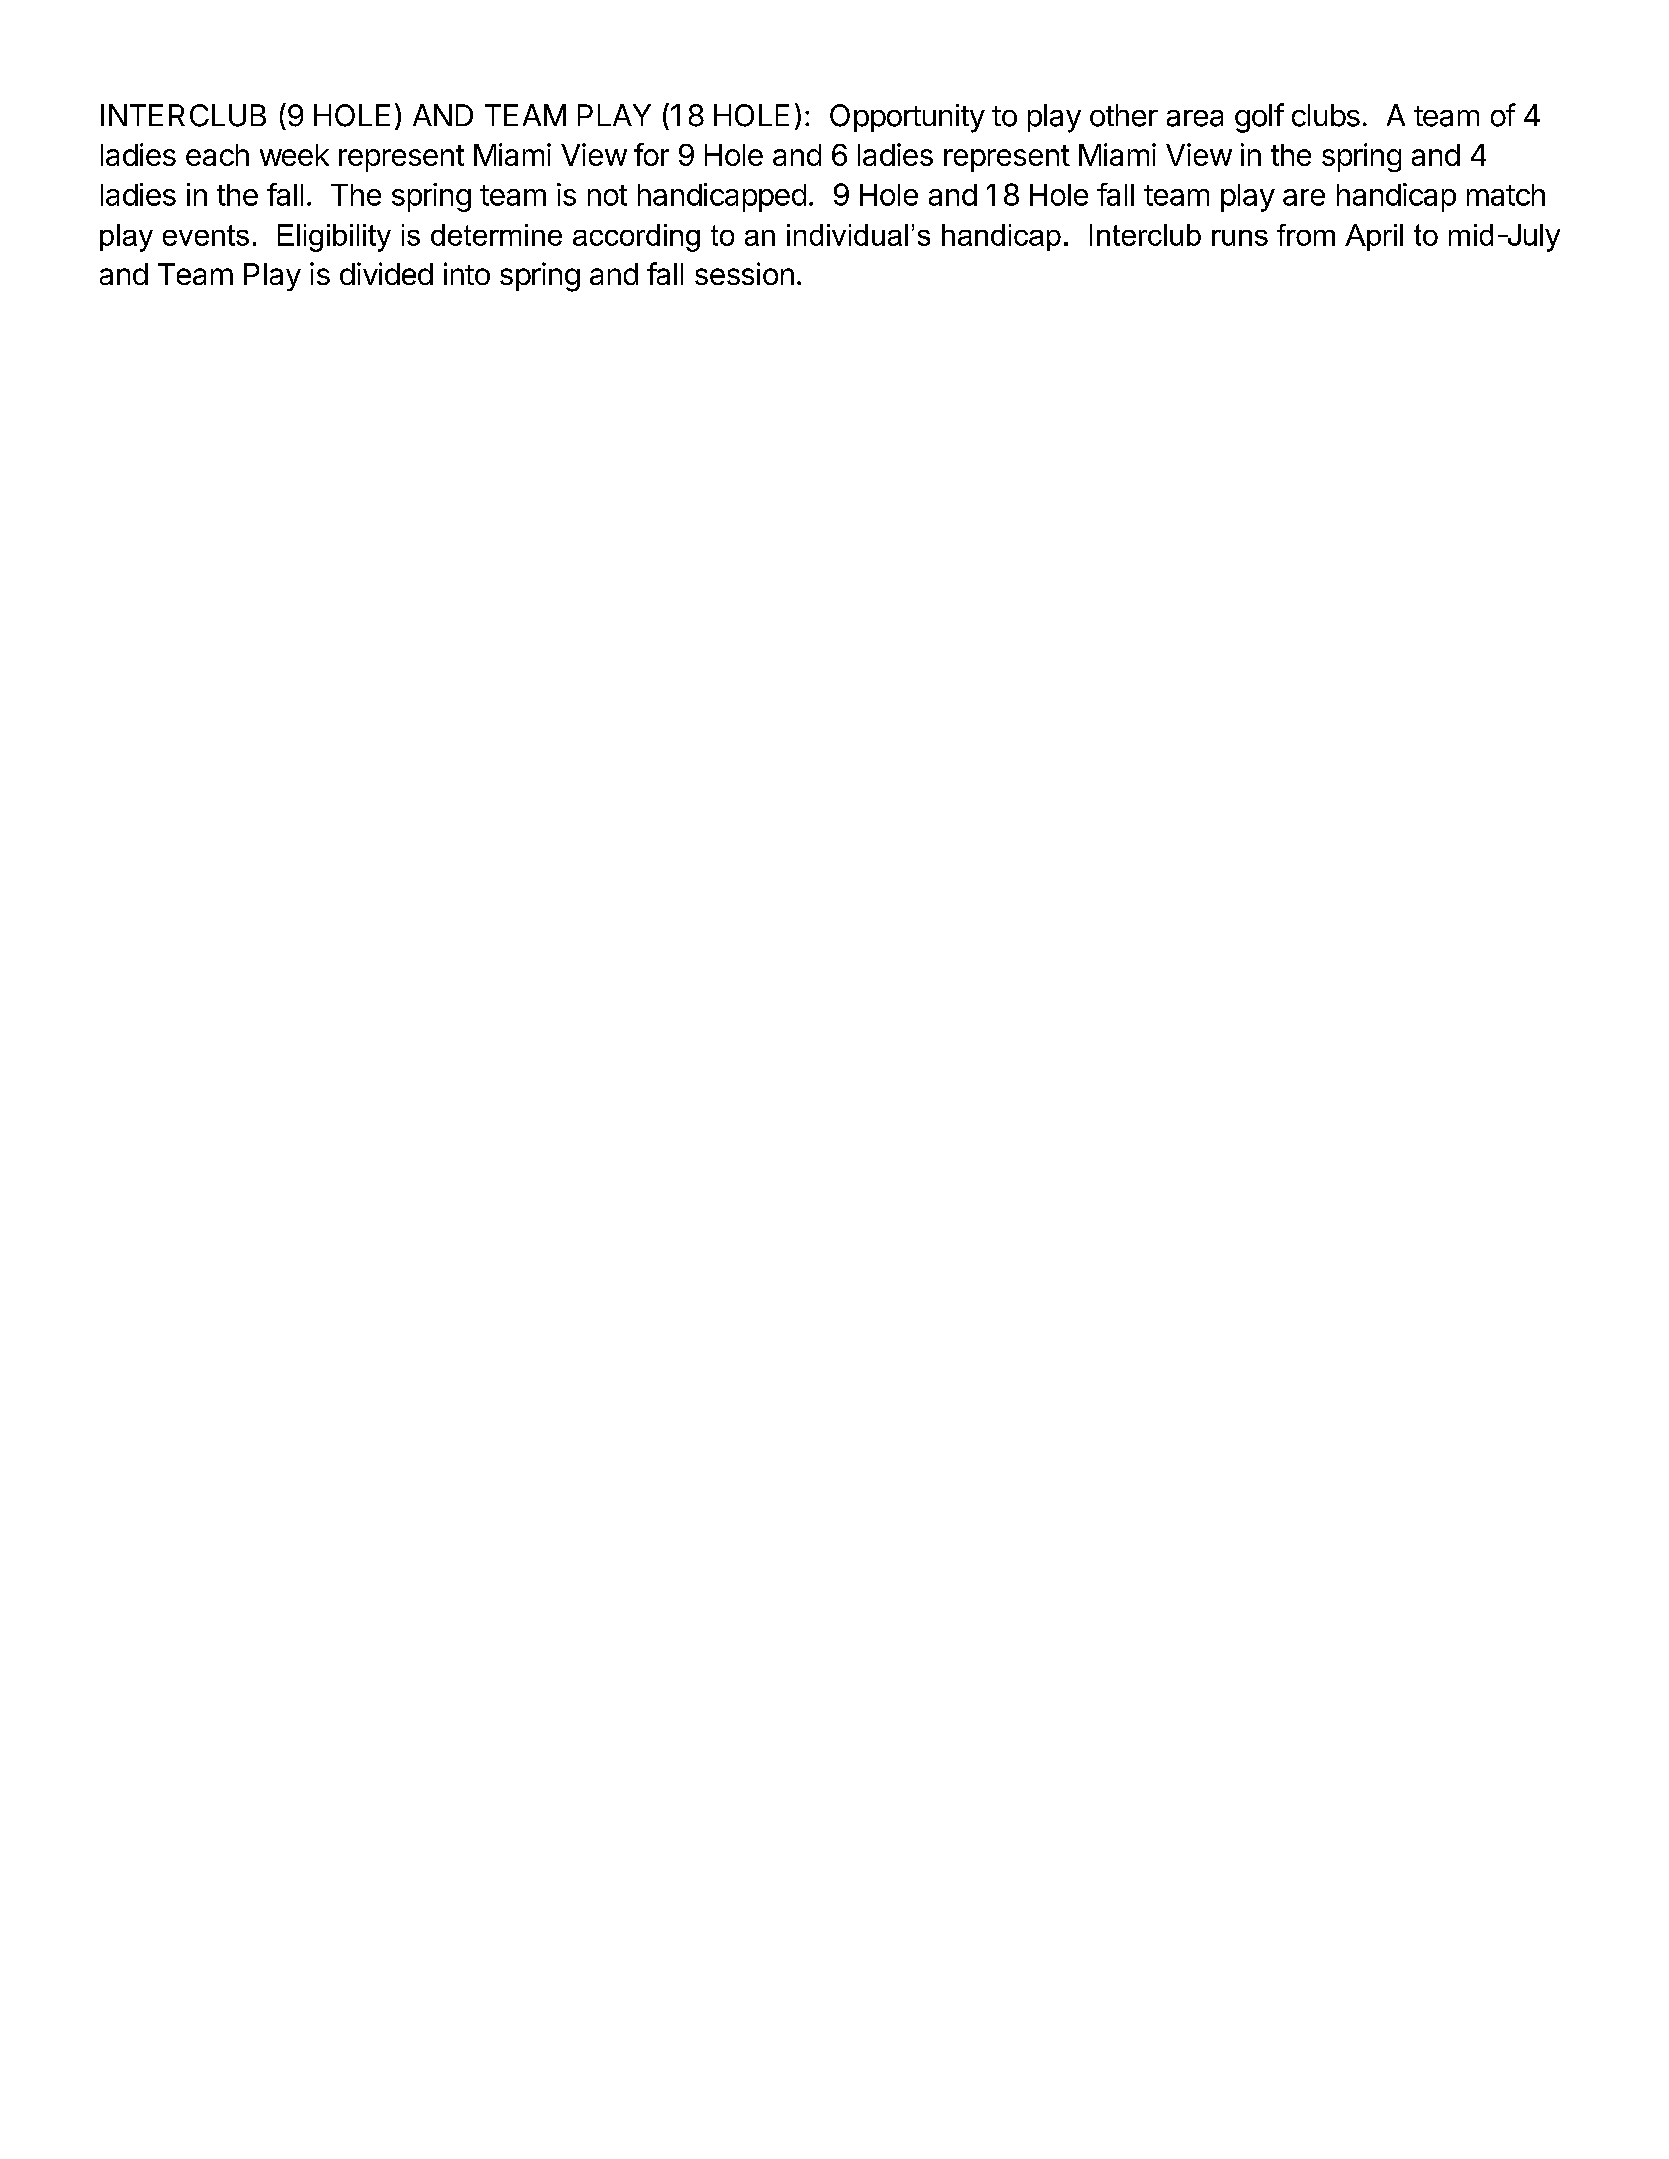  What do you see at coordinates (386, 273) in the document?
I see `divided` at bounding box center [386, 273].
